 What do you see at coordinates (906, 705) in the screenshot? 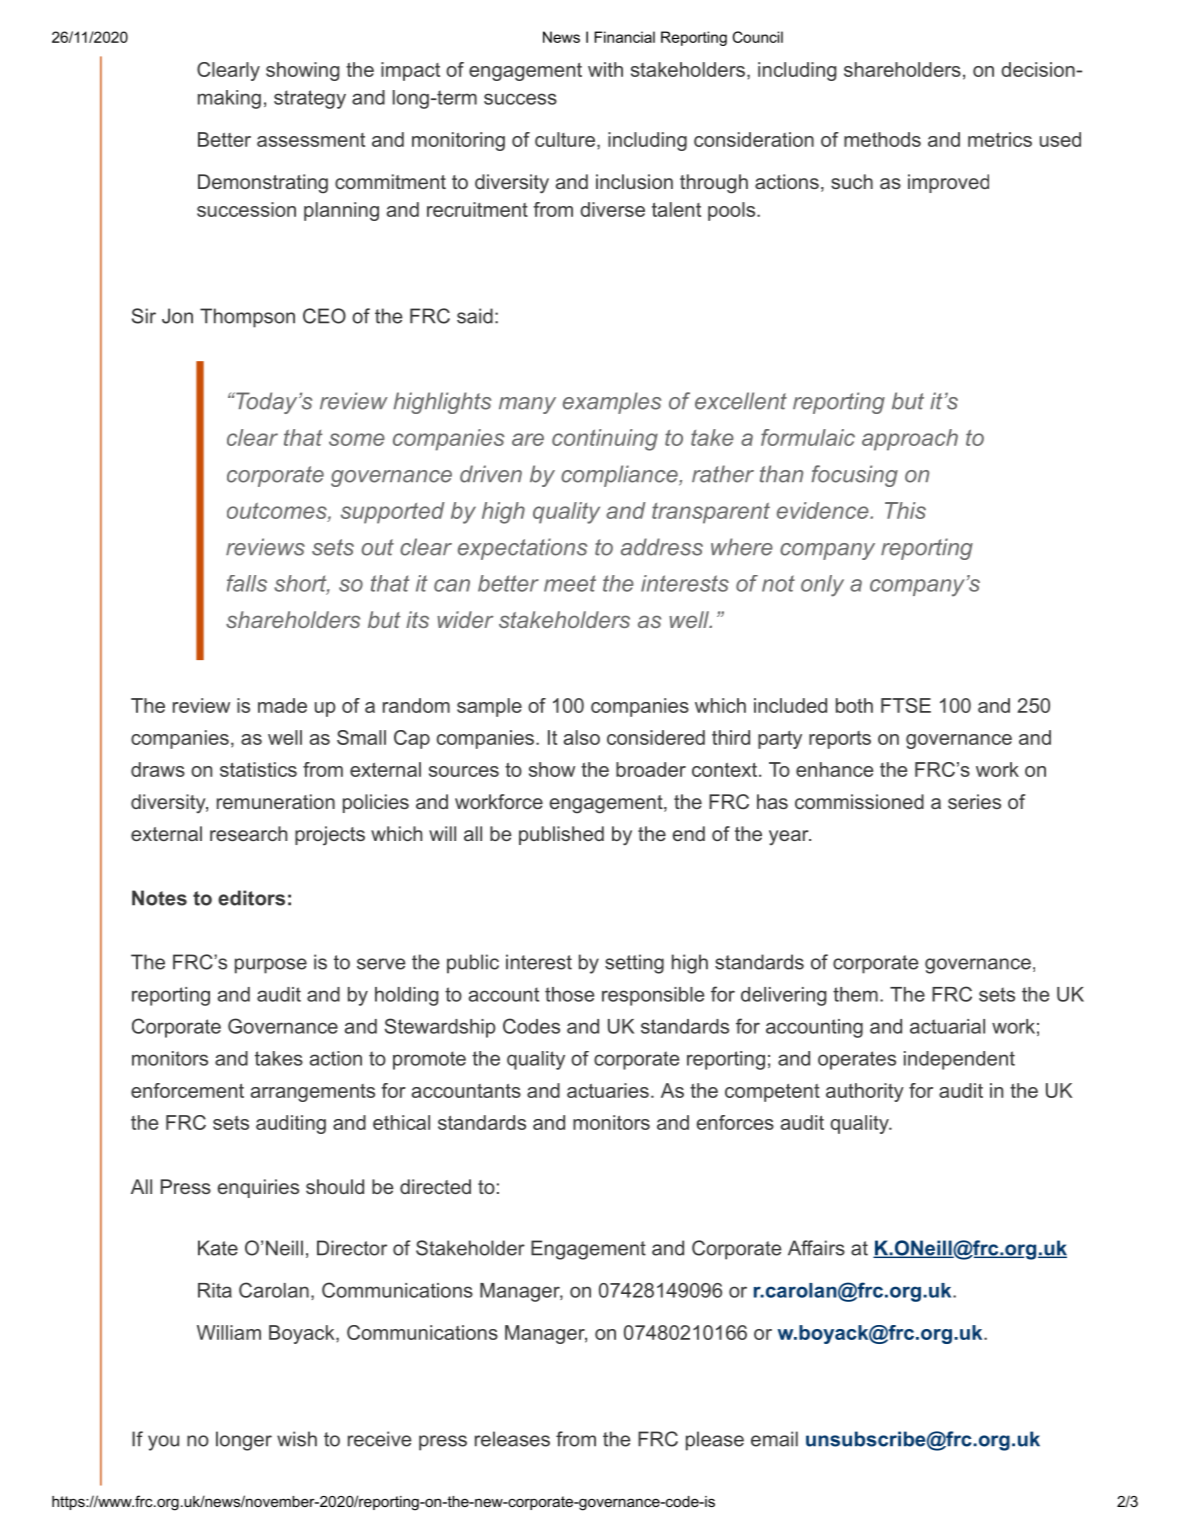
I see `FTSE` at bounding box center [906, 705].
